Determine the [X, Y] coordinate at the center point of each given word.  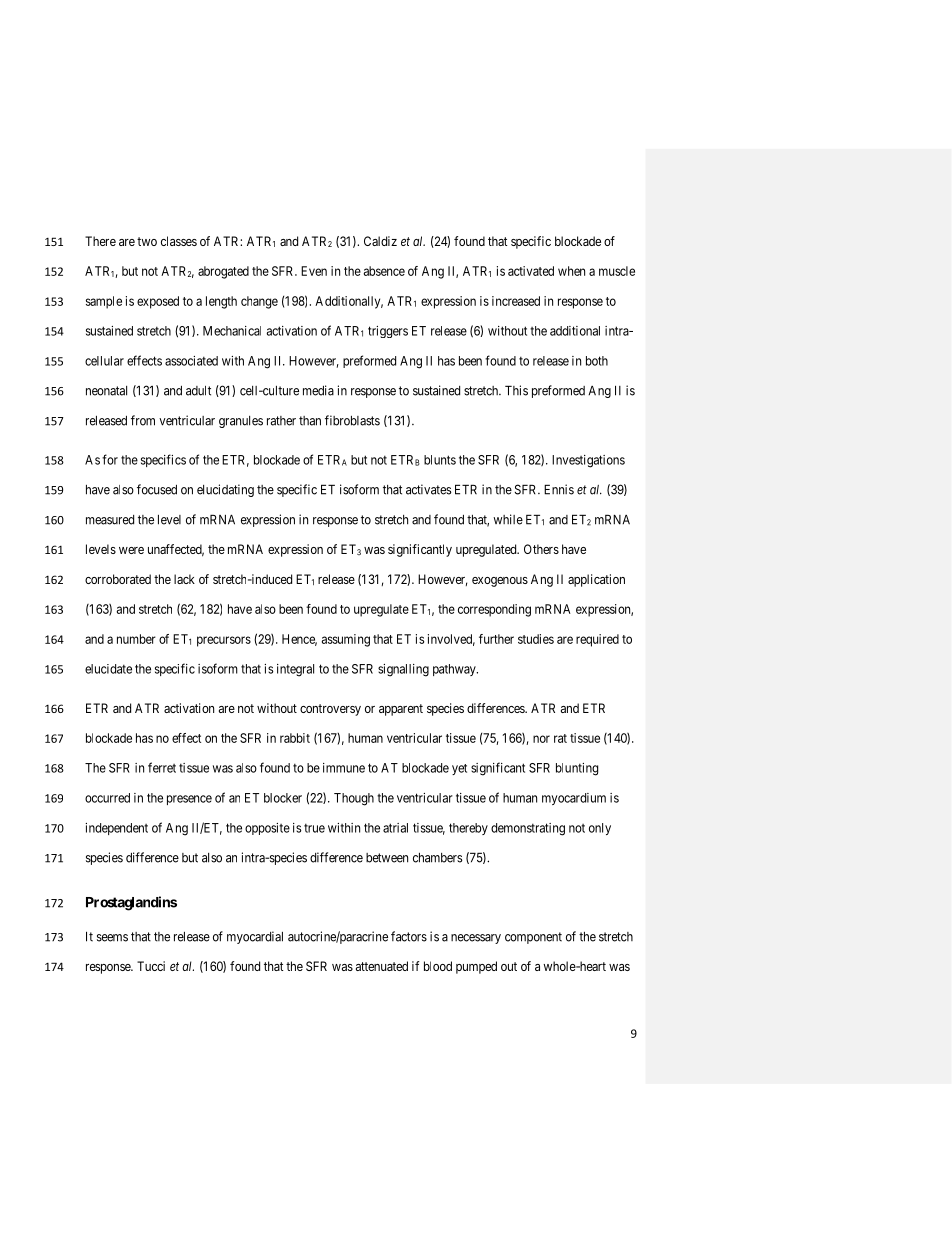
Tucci [151, 966]
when [571, 271]
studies [536, 639]
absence [384, 271]
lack [184, 579]
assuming [346, 640]
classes [179, 241]
